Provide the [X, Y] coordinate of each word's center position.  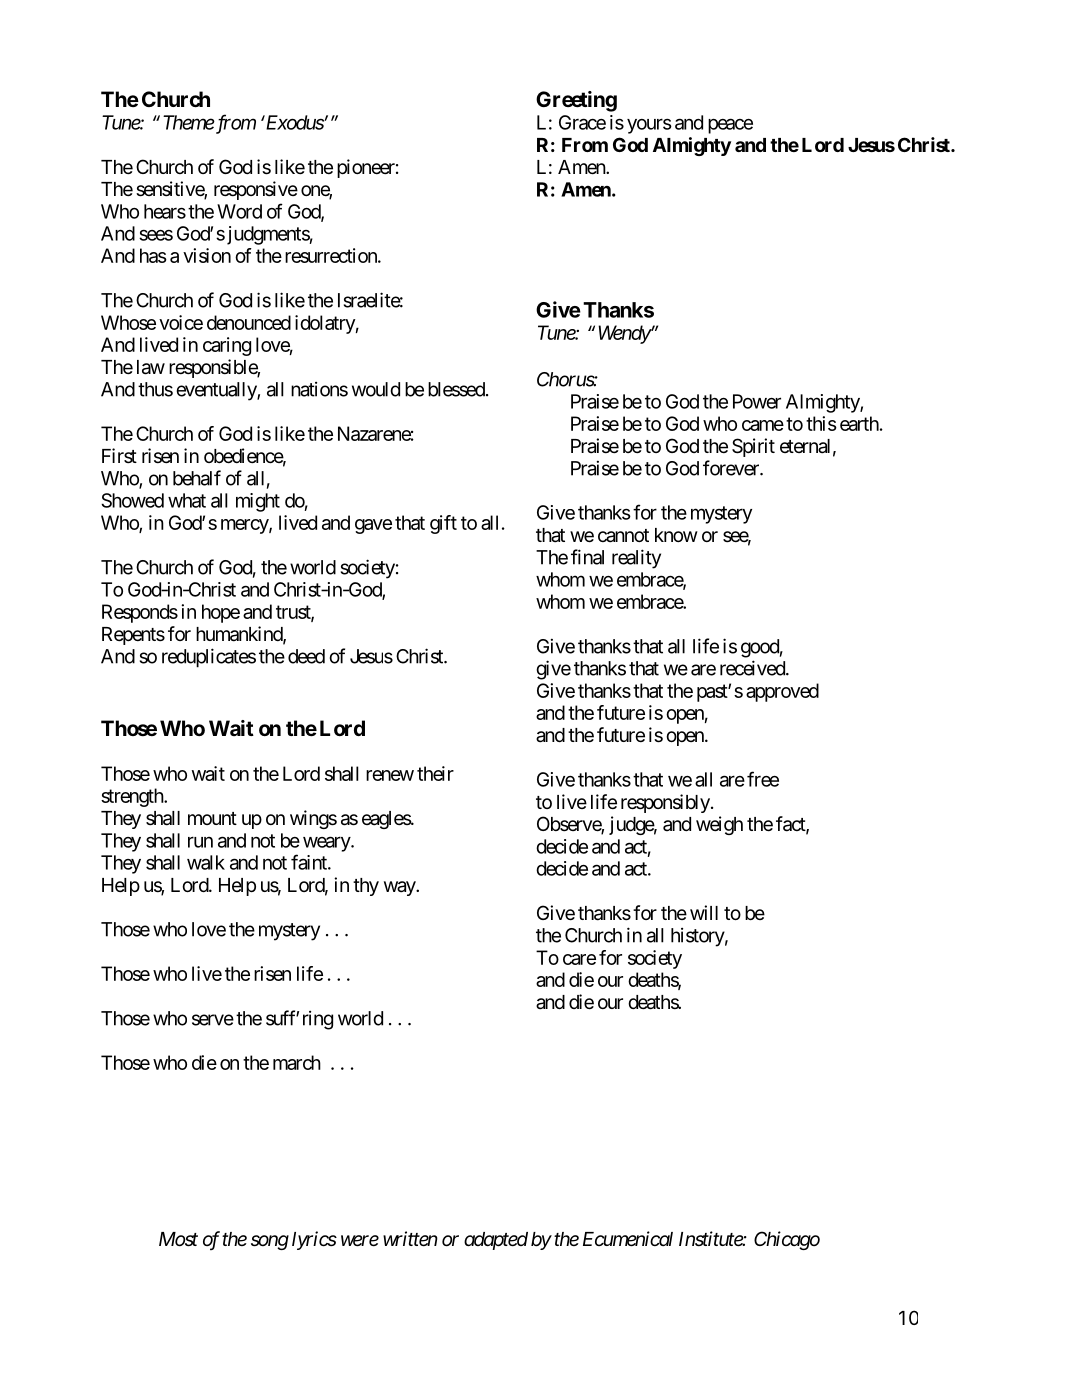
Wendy [624, 334]
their [435, 773]
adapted [496, 1241]
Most [178, 1239]
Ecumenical [628, 1239]
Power [757, 401]
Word [239, 211]
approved [782, 692]
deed [306, 656]
